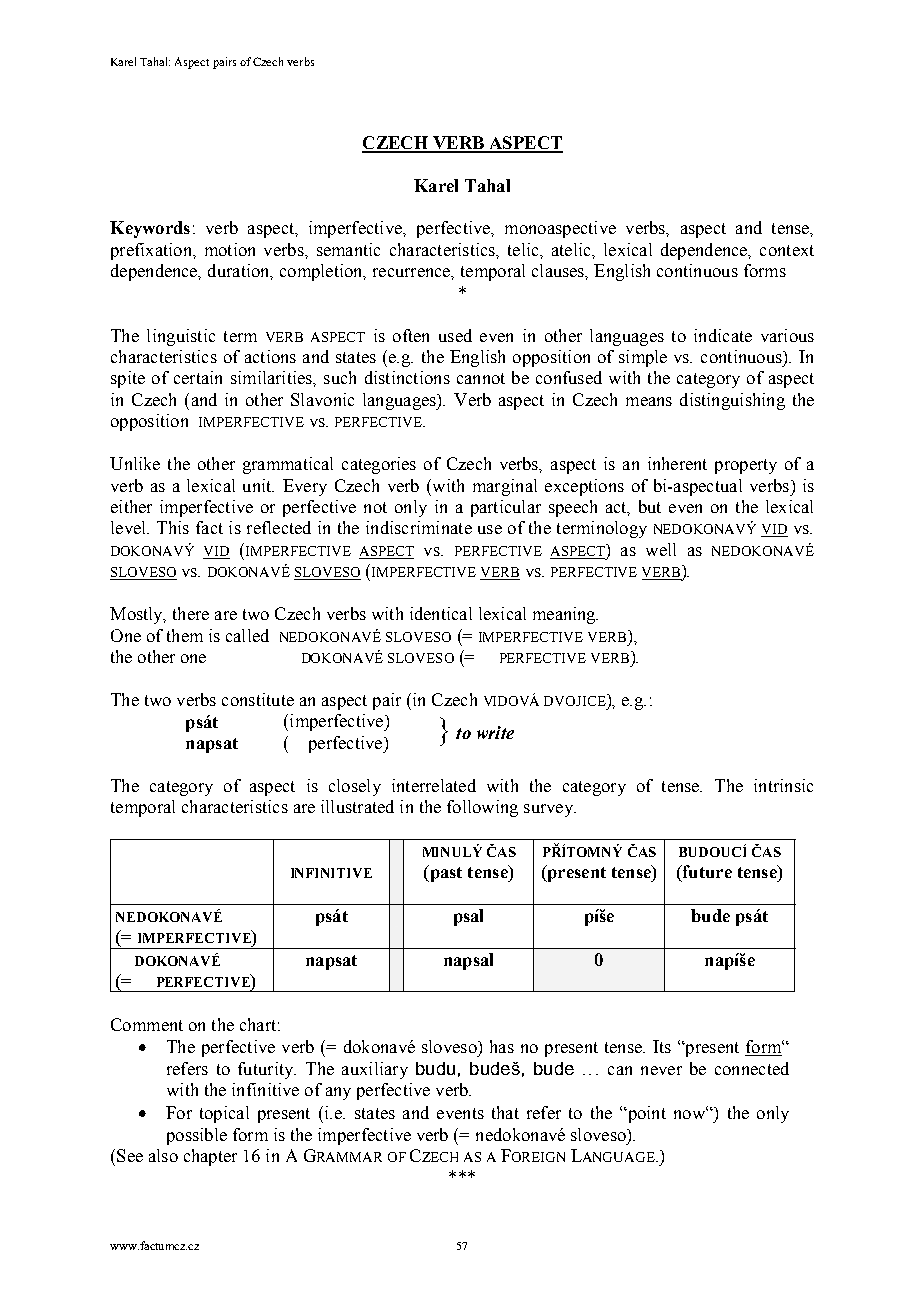  I want to click on possible, so click(197, 1136).
